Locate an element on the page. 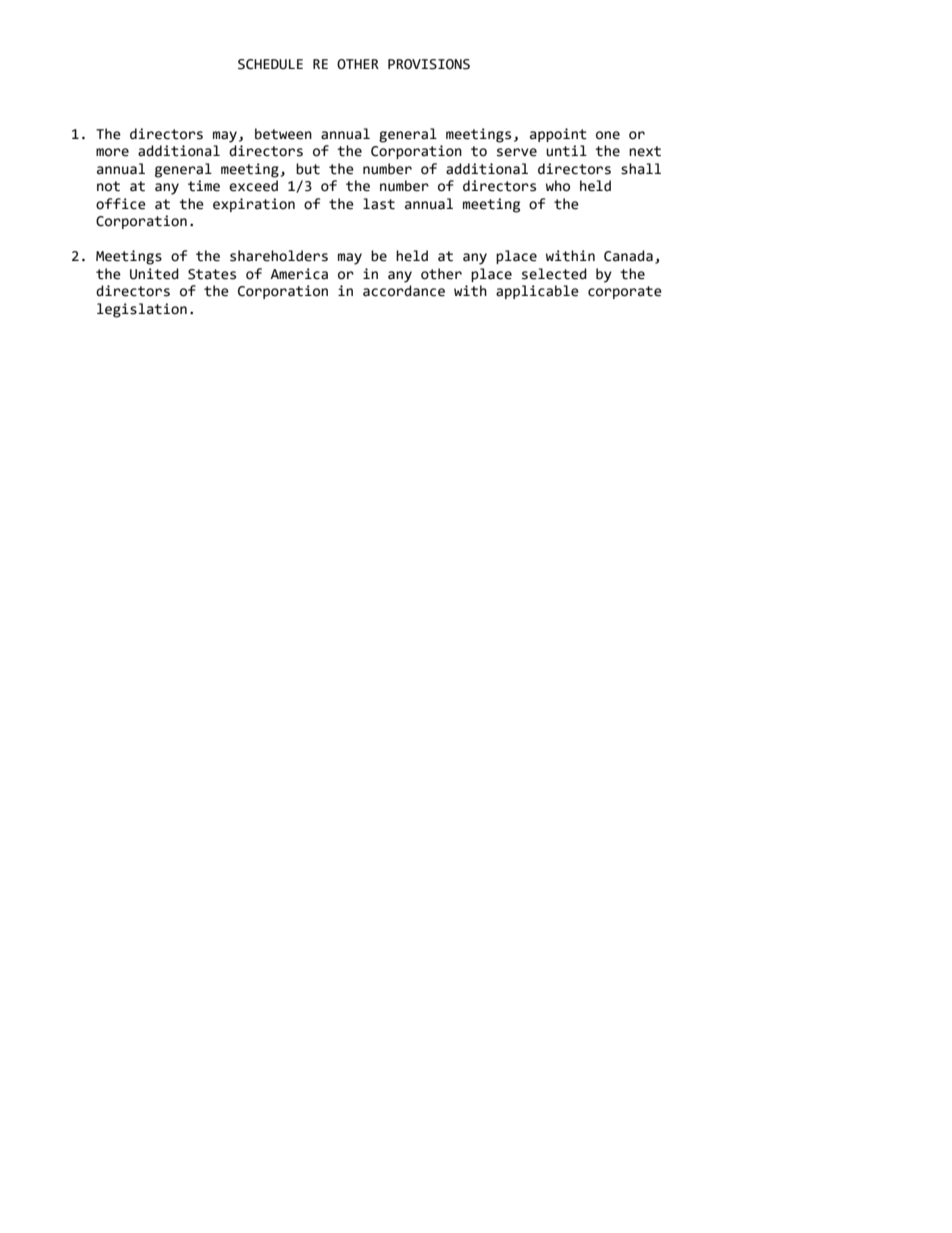 The image size is (952, 1233). until is located at coordinates (566, 151).
